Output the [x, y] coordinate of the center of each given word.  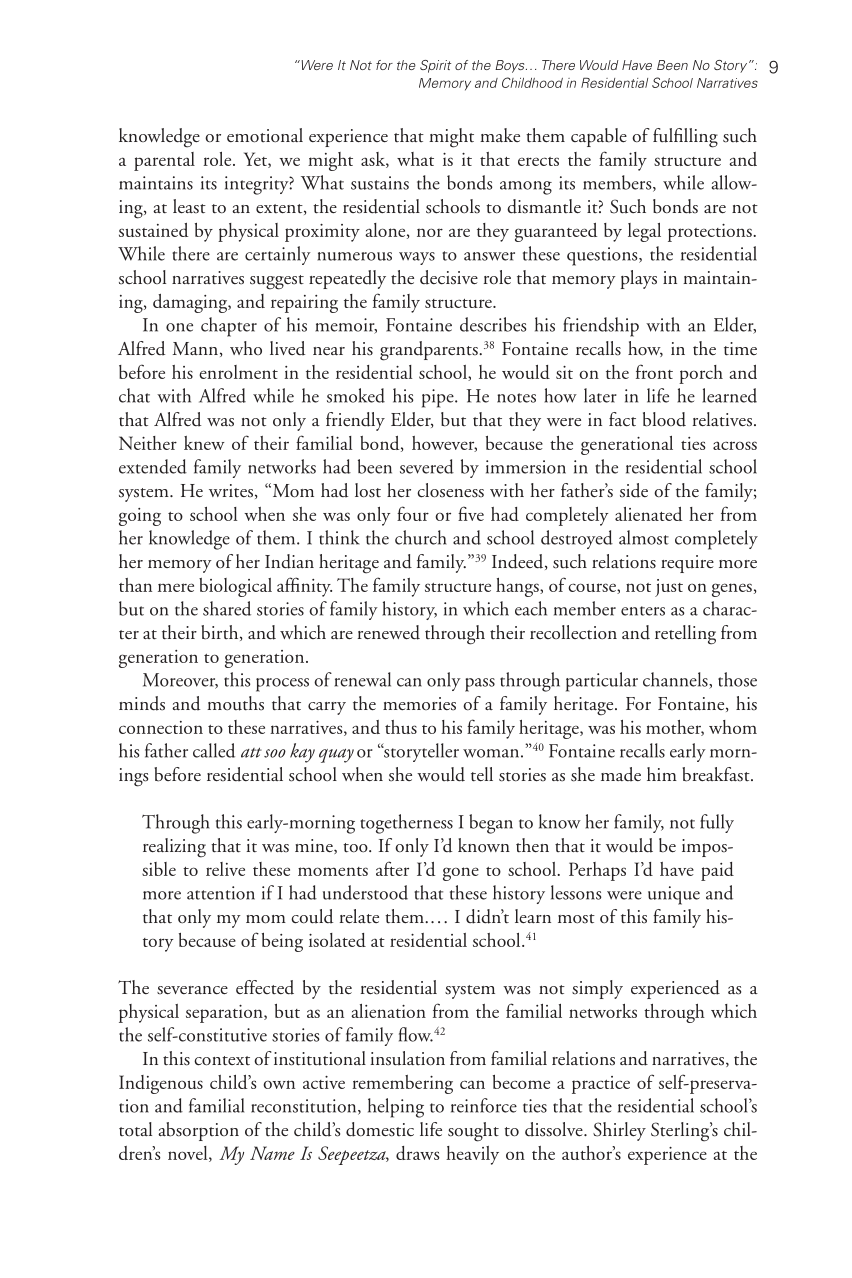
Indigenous [161, 1084]
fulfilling [685, 138]
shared [227, 608]
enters [643, 611]
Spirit [435, 66]
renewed [389, 632]
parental [164, 161]
